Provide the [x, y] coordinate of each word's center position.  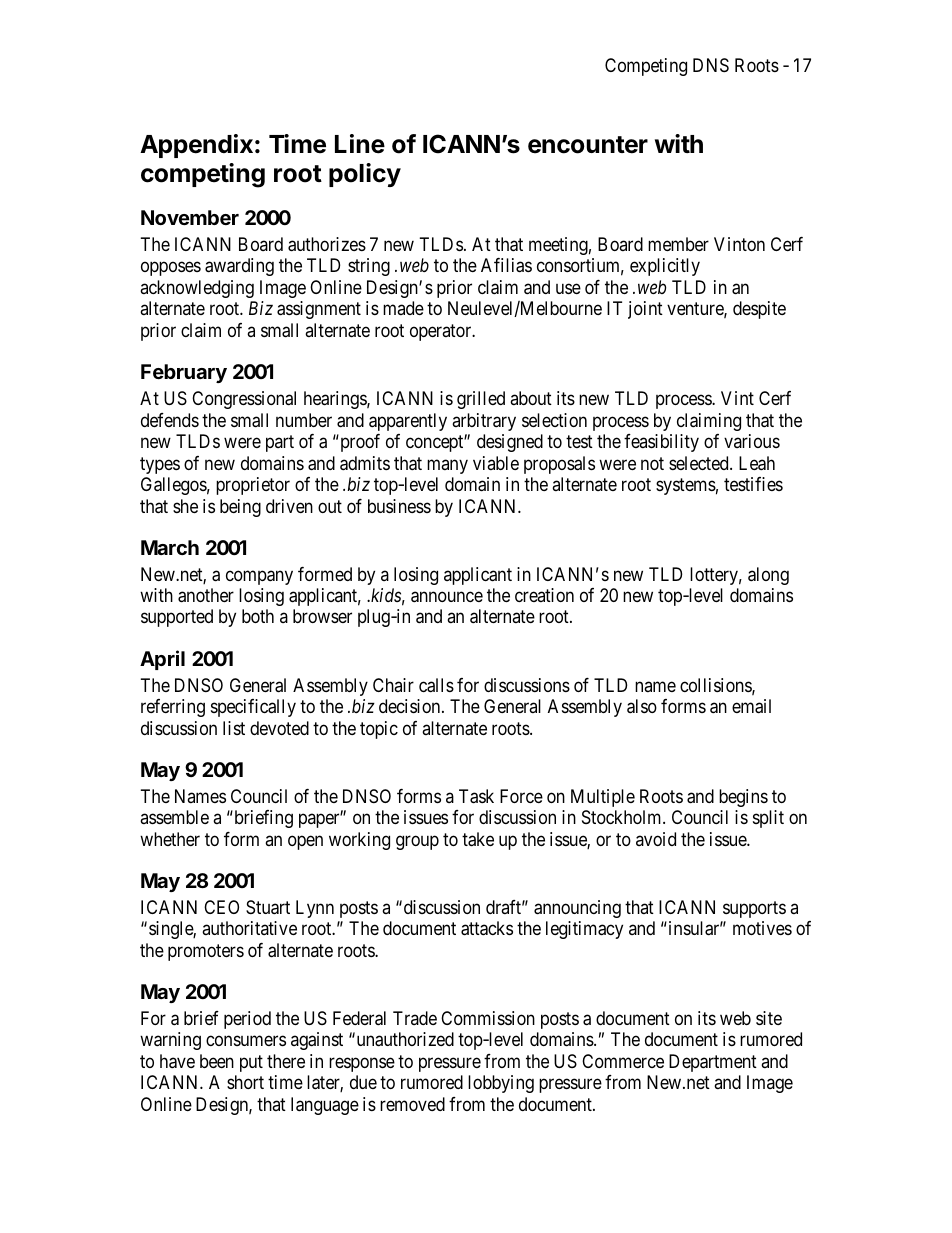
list [234, 728]
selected [700, 463]
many [447, 466]
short [245, 1082]
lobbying [501, 1084]
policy [365, 175]
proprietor [253, 486]
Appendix [196, 146]
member [678, 244]
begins [743, 798]
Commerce [623, 1061]
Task [476, 796]
